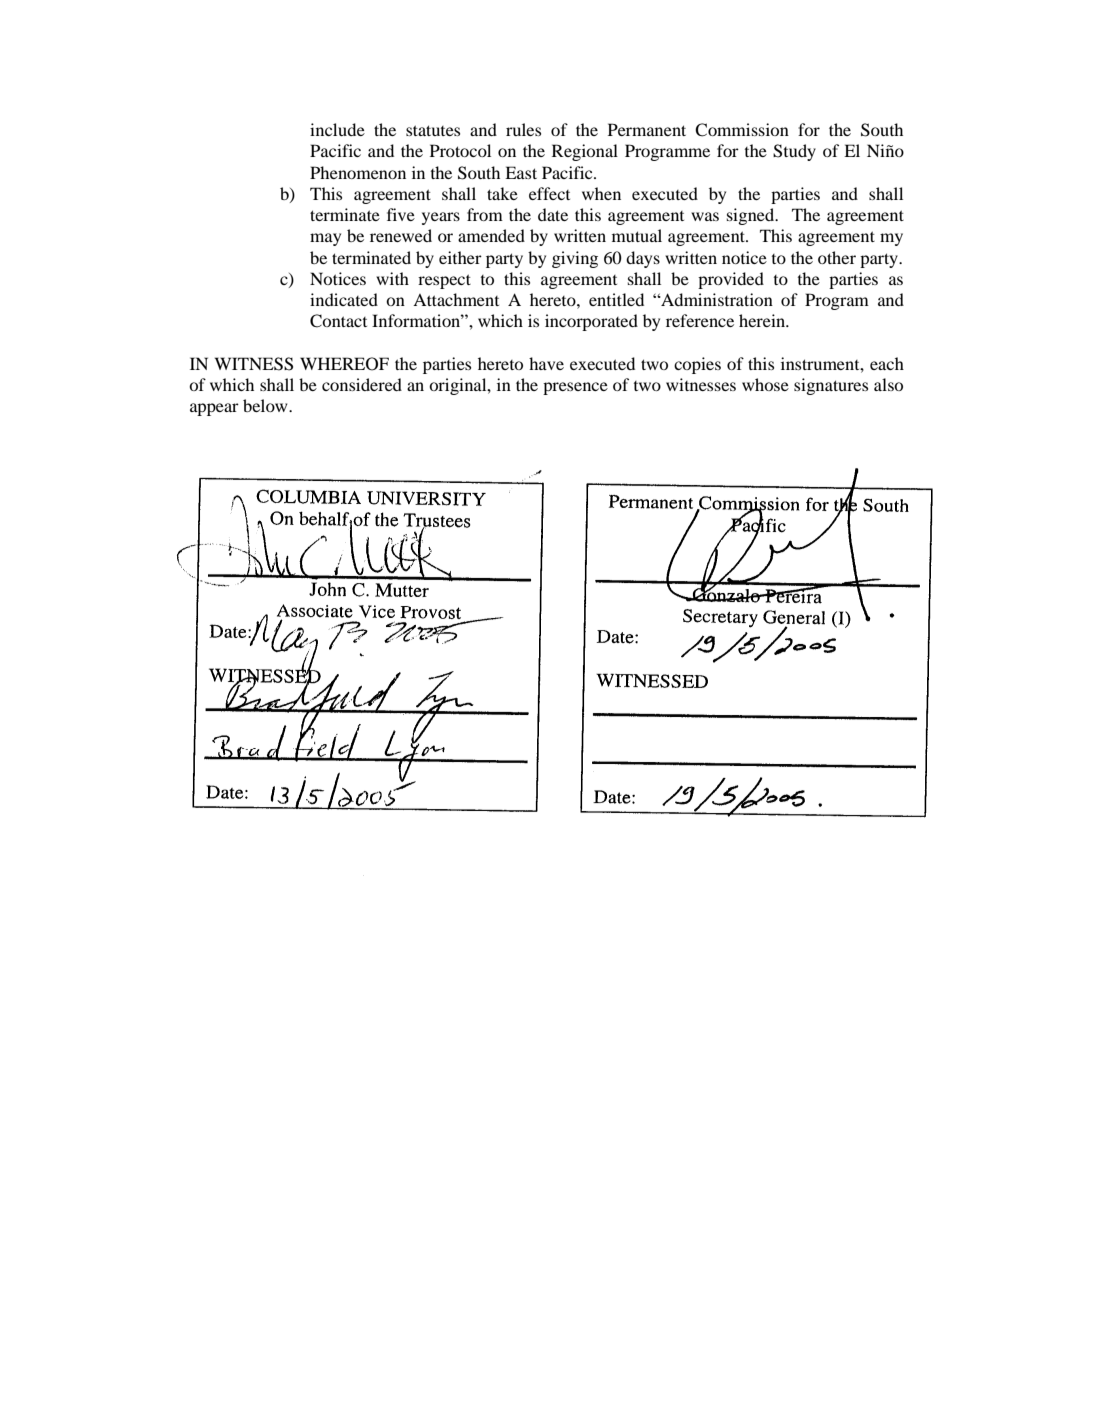 The width and height of the screenshot is (1093, 1414). Describe the element at coordinates (337, 129) in the screenshot. I see `include` at that location.
